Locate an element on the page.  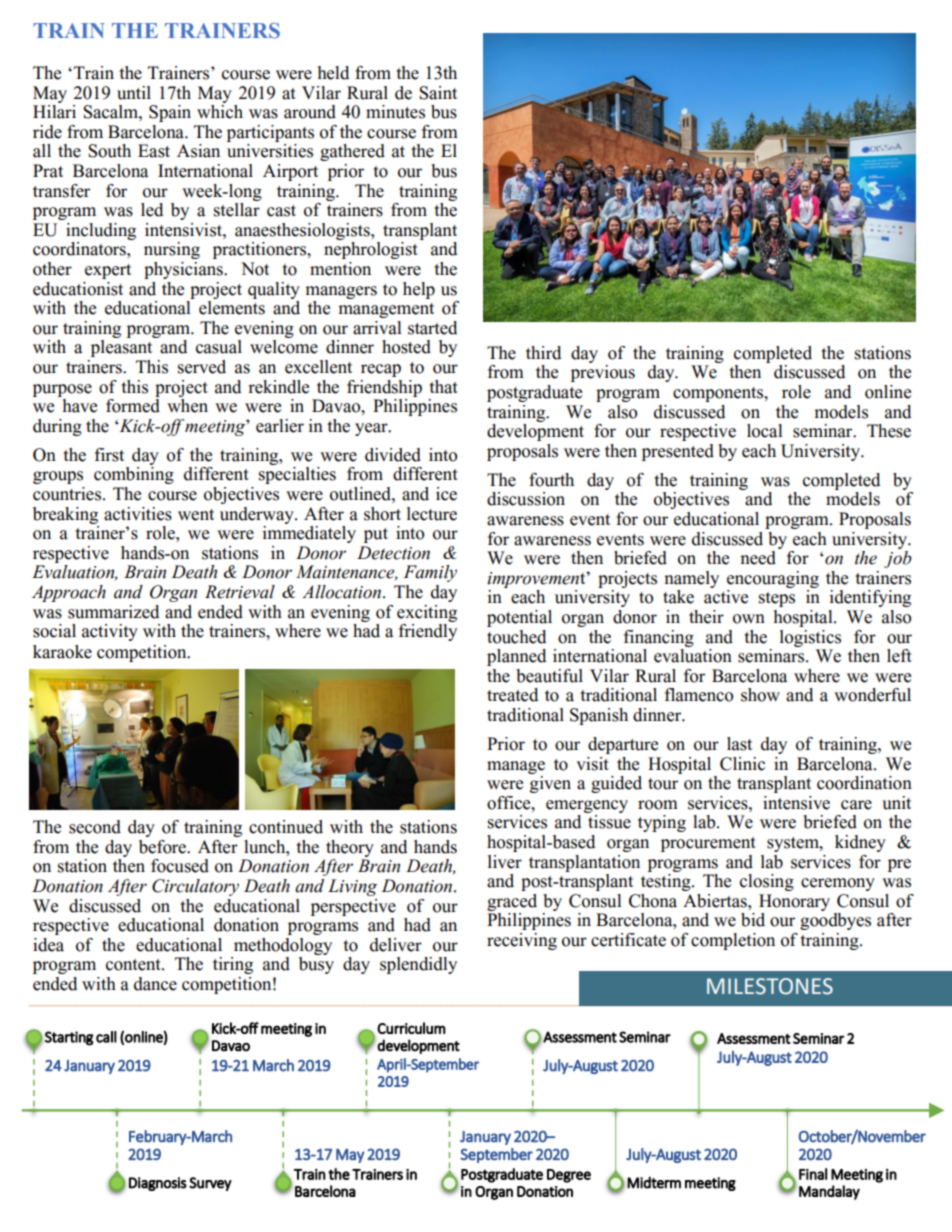
that is located at coordinates (443, 387).
